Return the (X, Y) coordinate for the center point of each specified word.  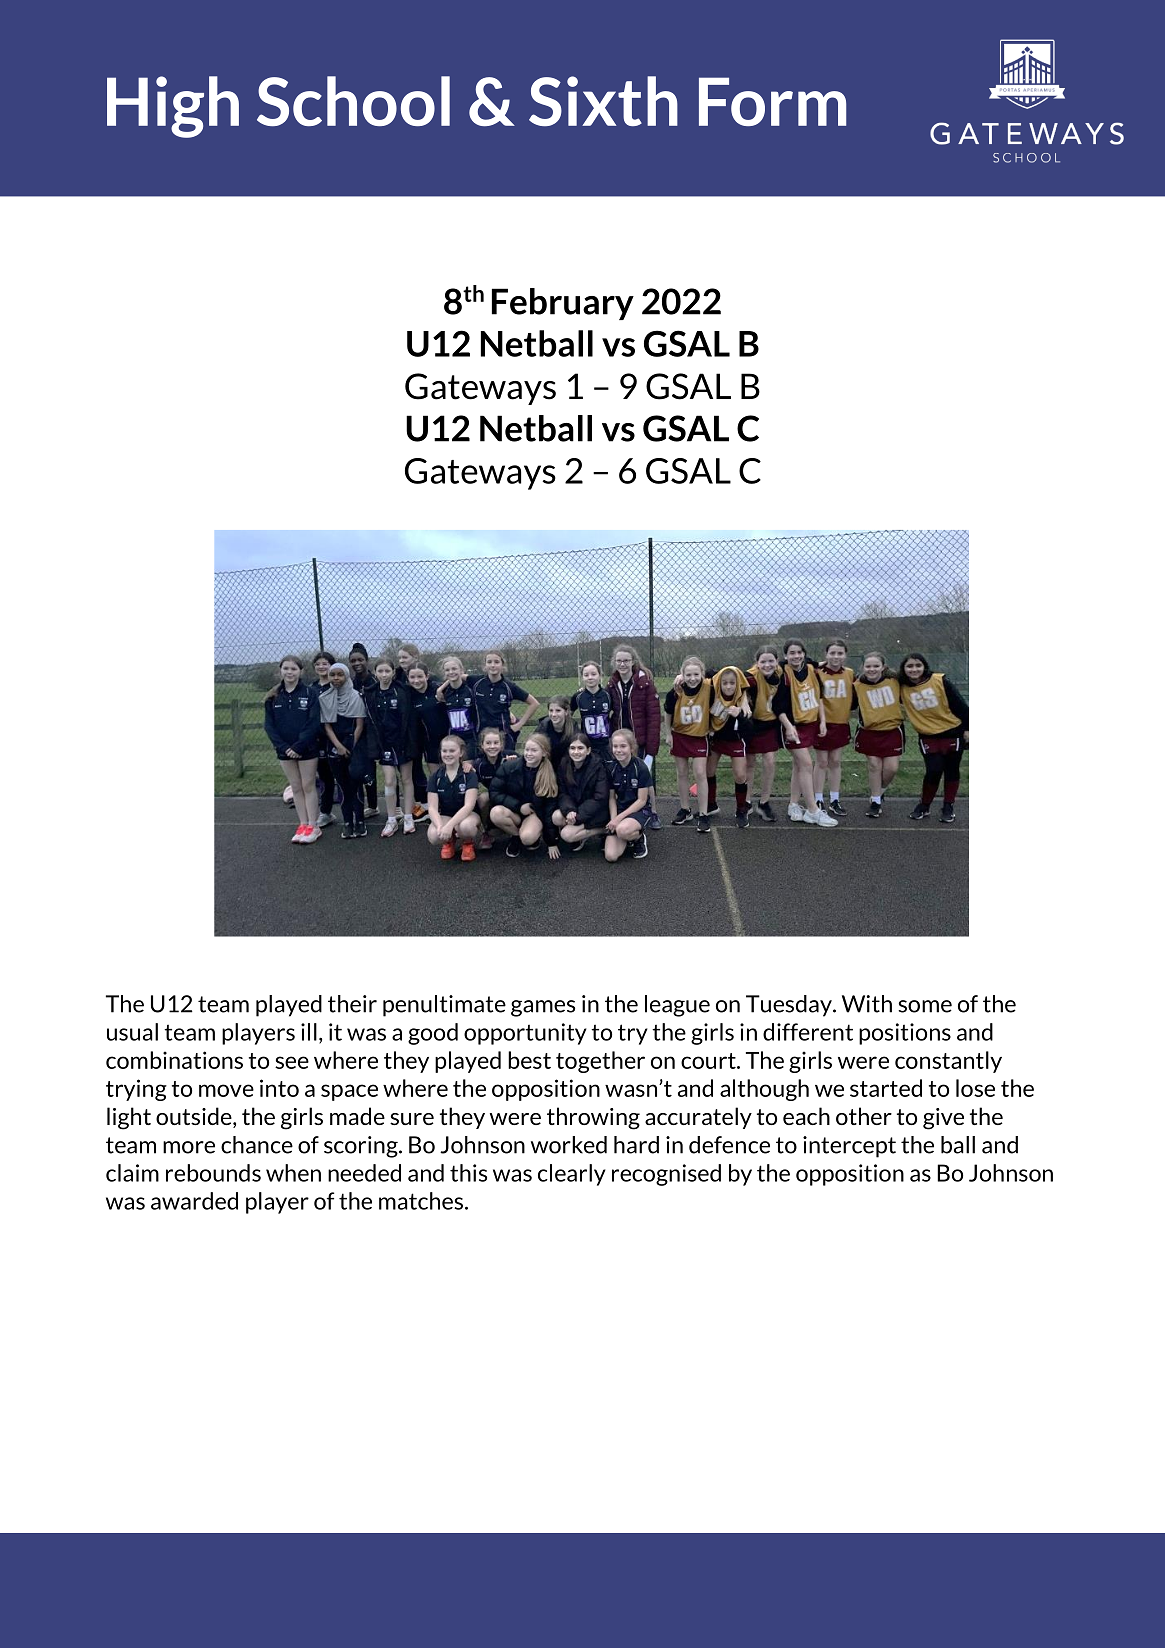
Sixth (603, 101)
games (543, 1008)
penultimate (444, 1006)
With (867, 1004)
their (352, 1004)
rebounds (213, 1173)
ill (309, 1032)
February (563, 304)
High (173, 107)
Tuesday (790, 1006)
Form (772, 101)
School (353, 101)
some (925, 1006)
